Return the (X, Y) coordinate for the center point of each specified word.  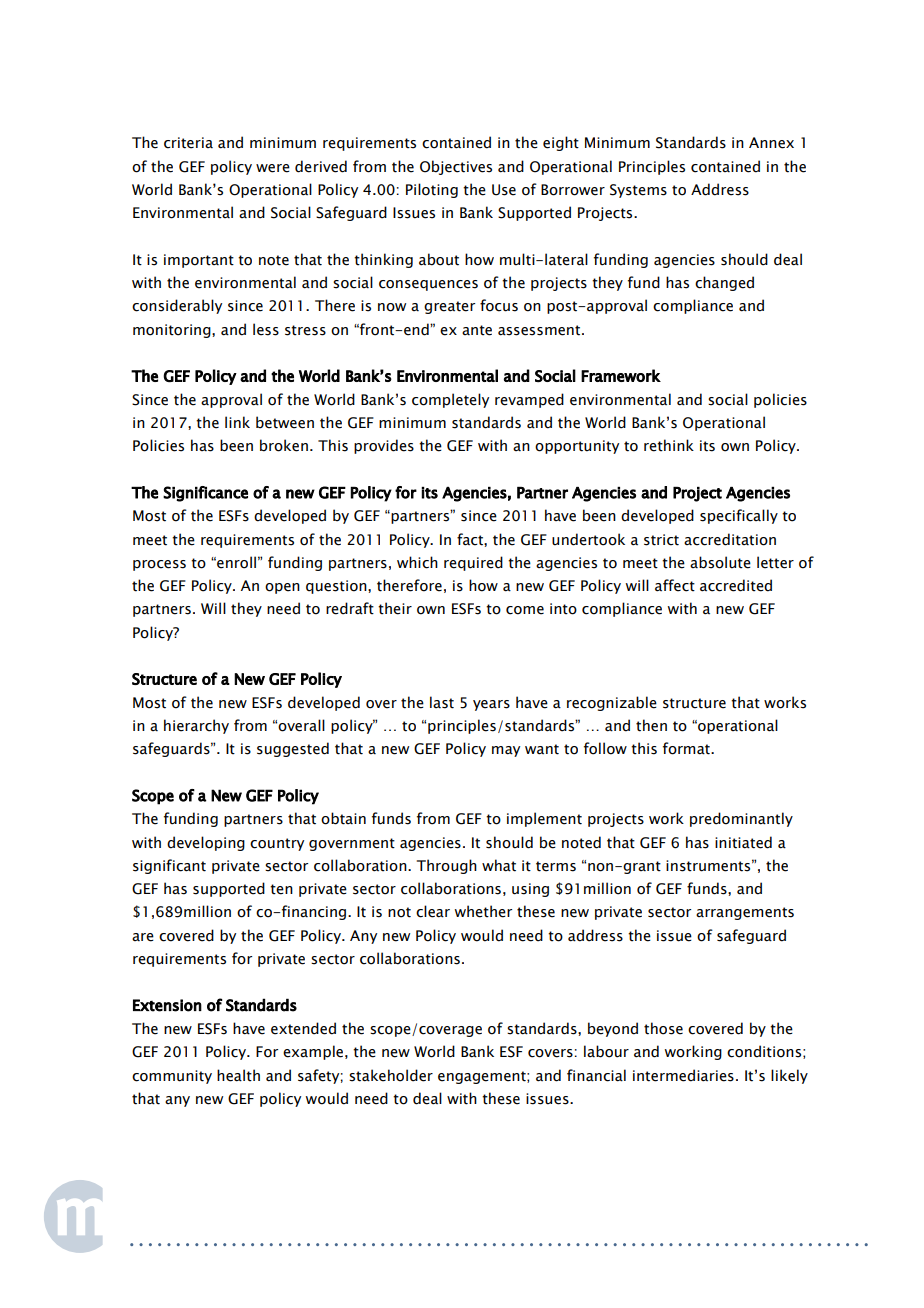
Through (447, 866)
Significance (205, 494)
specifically (739, 516)
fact (471, 539)
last (442, 702)
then (651, 725)
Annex (771, 143)
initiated (743, 842)
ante (477, 330)
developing (206, 843)
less (266, 329)
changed (724, 283)
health (238, 1075)
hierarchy (196, 726)
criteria (188, 143)
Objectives (456, 167)
